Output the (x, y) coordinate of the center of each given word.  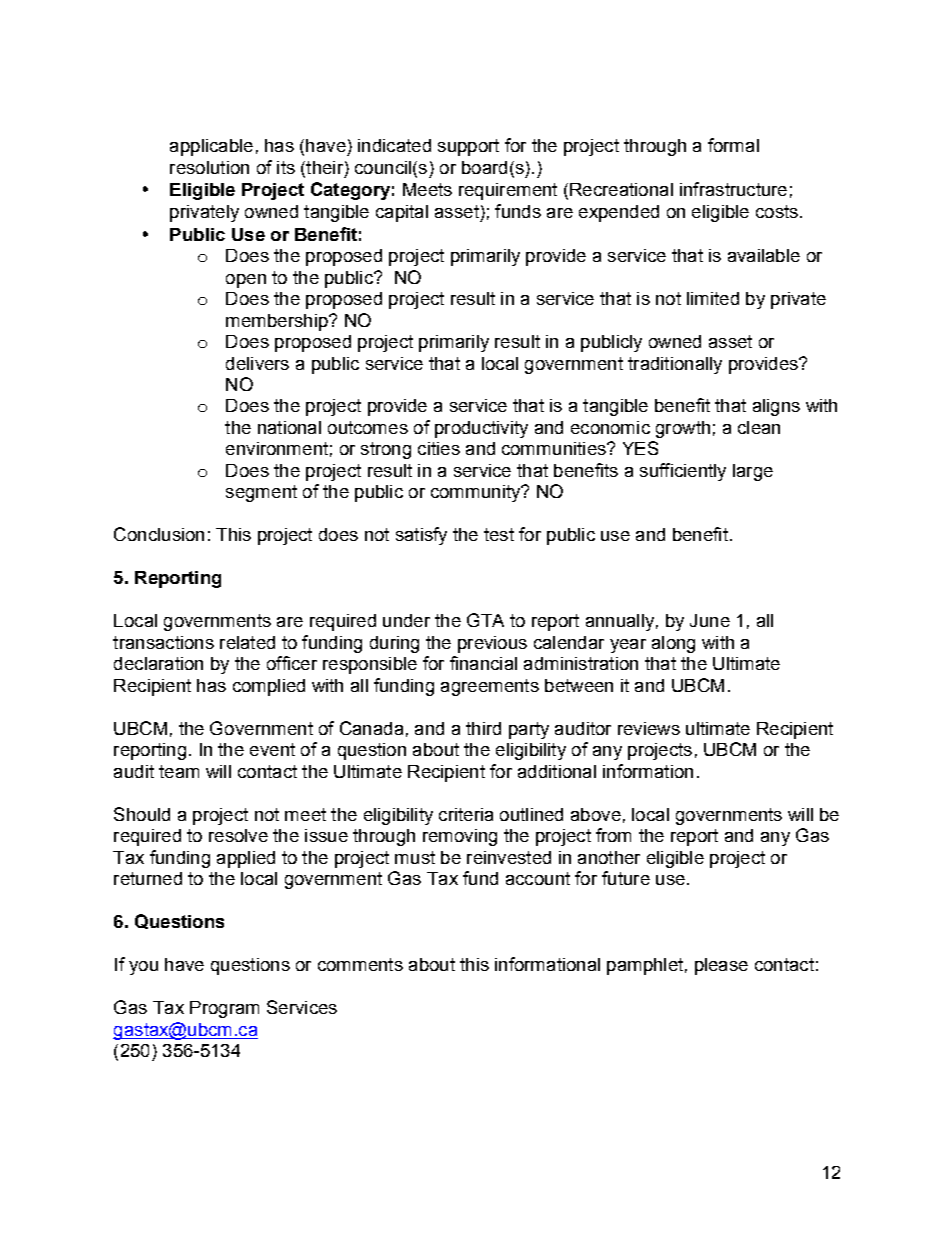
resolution (209, 167)
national (289, 427)
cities (439, 448)
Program (224, 1009)
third (483, 728)
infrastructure (733, 189)
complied (269, 687)
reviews (649, 728)
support (468, 147)
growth (683, 429)
